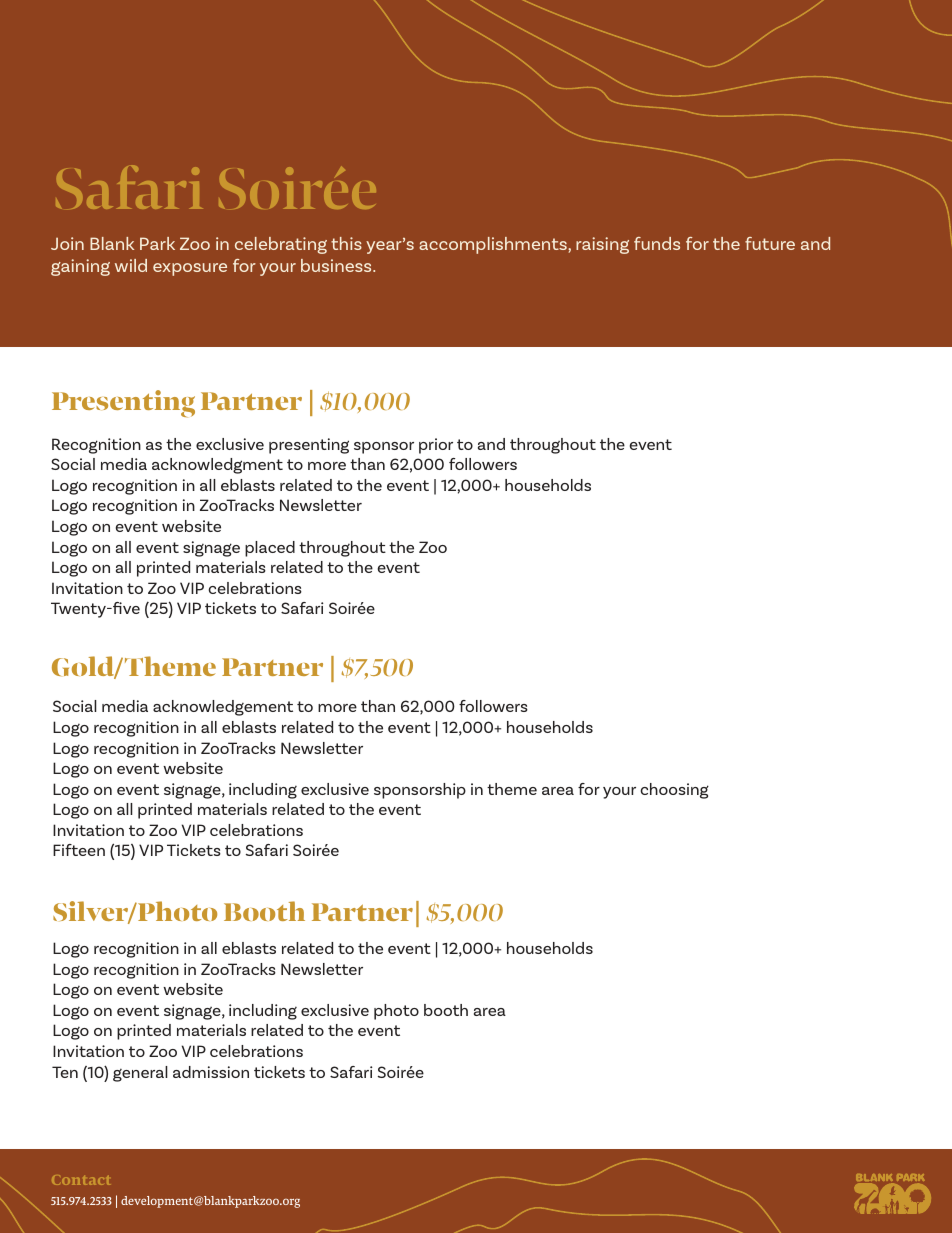 The width and height of the screenshot is (952, 1233). I want to click on Ten, so click(65, 1072).
